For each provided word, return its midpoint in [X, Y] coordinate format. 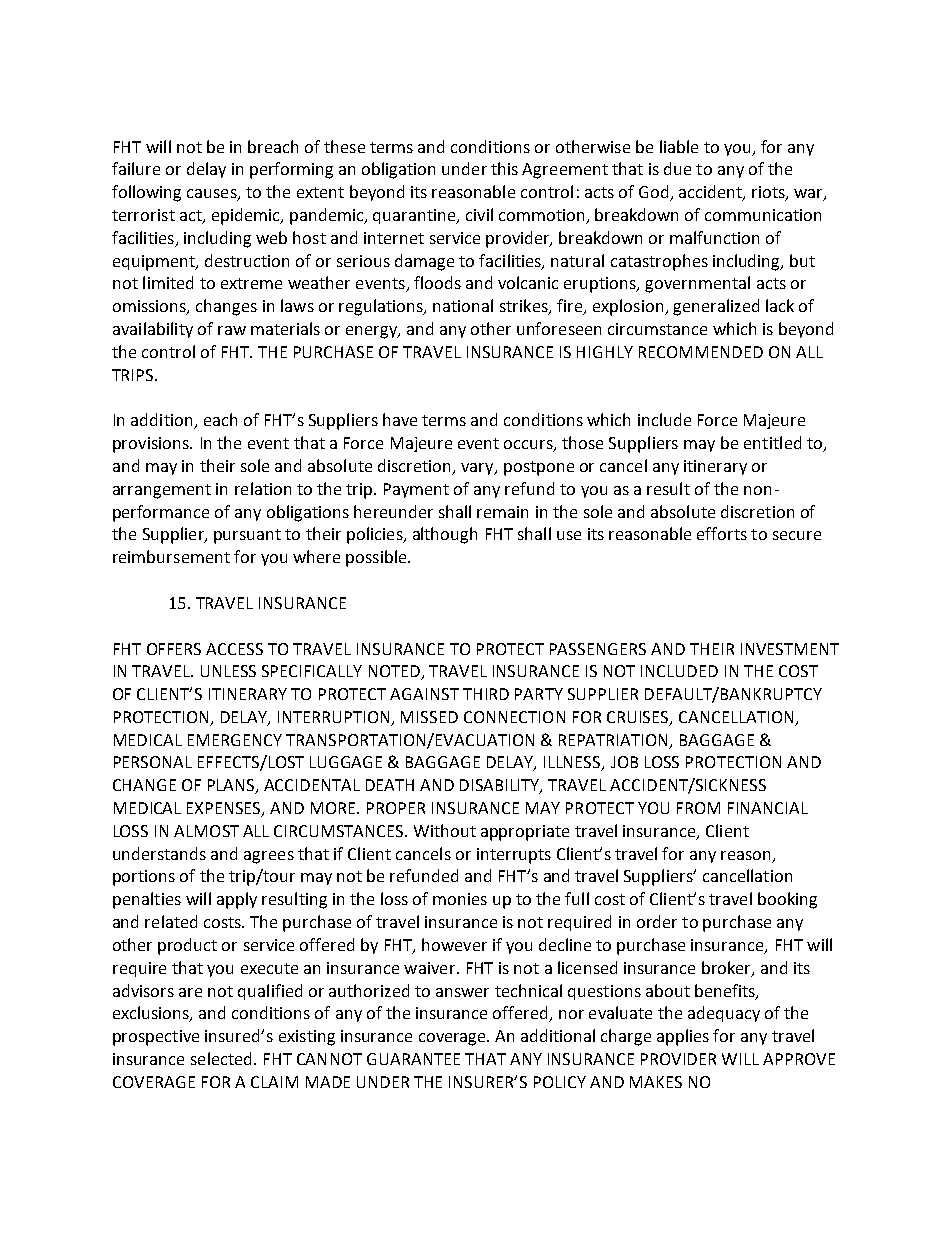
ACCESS [234, 649]
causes [213, 195]
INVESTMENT [790, 649]
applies [683, 1037]
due [677, 168]
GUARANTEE [413, 1059]
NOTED [396, 672]
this [504, 168]
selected [221, 1058]
